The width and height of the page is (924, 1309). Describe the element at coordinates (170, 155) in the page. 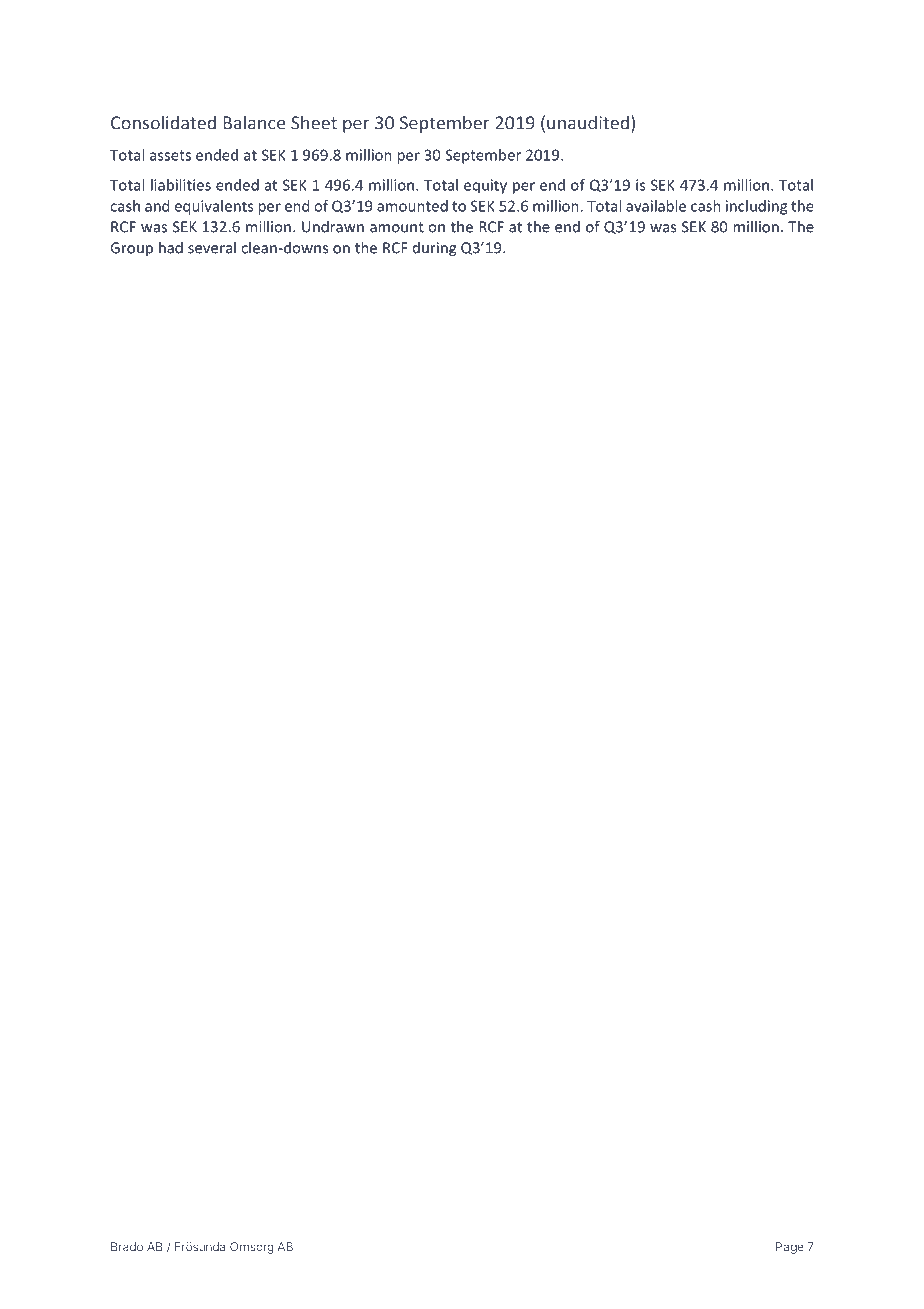

I see `assets` at that location.
